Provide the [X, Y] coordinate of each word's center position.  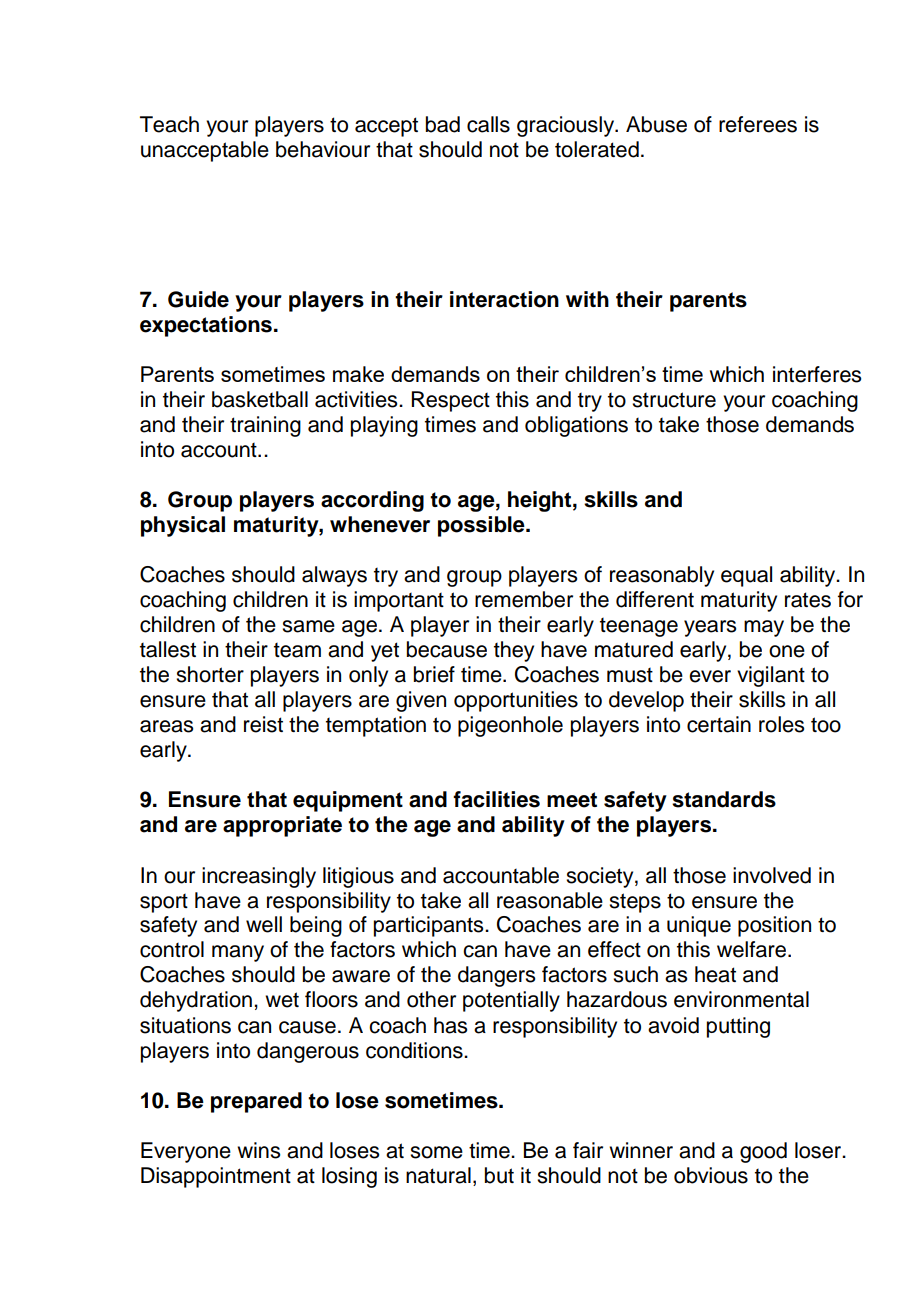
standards [724, 799]
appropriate [282, 826]
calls [488, 124]
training [265, 426]
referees [758, 124]
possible [482, 526]
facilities [496, 799]
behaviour [323, 149]
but [499, 1175]
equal [746, 576]
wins [258, 1150]
